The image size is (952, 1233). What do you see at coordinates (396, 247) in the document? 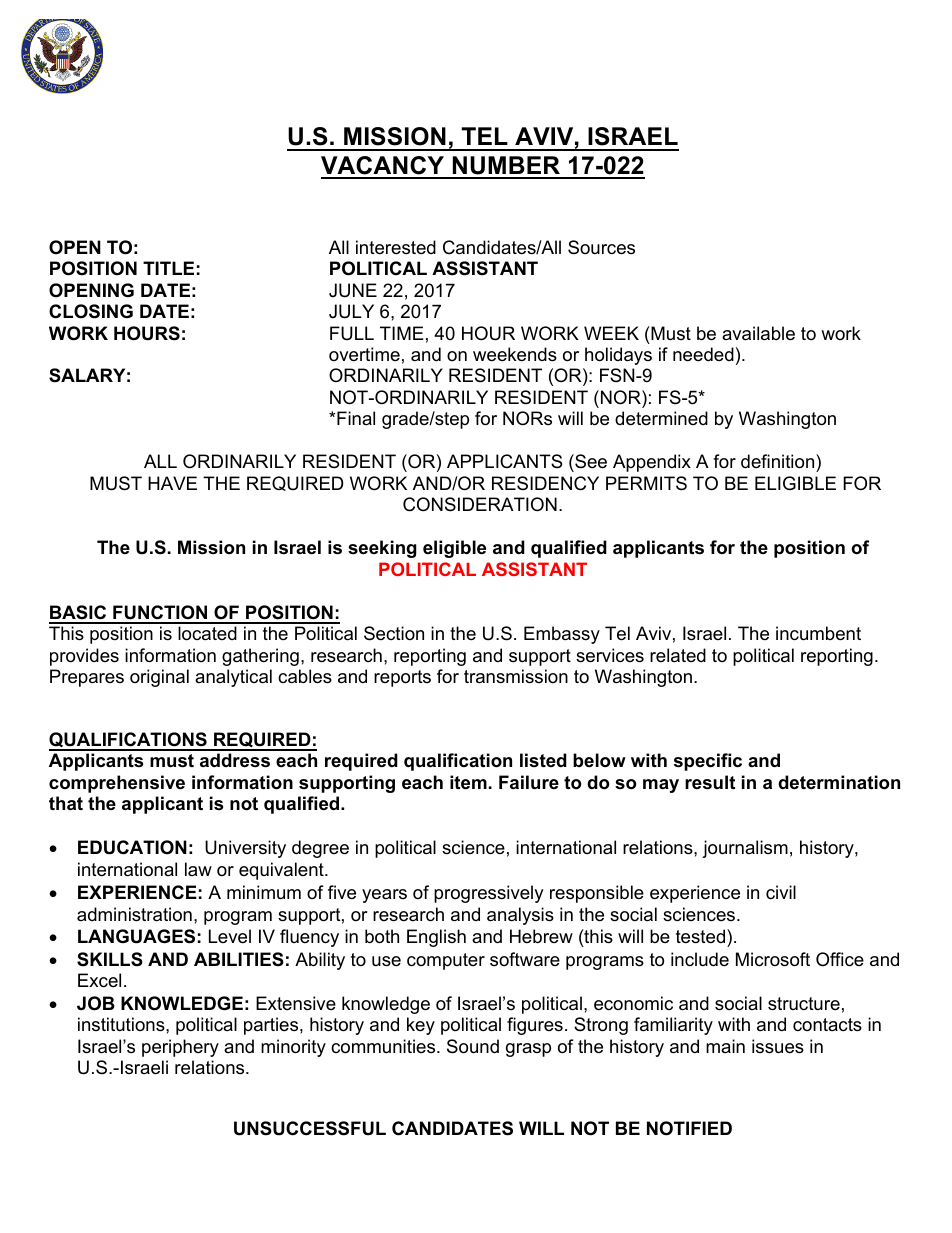
I see `interested` at bounding box center [396, 247].
